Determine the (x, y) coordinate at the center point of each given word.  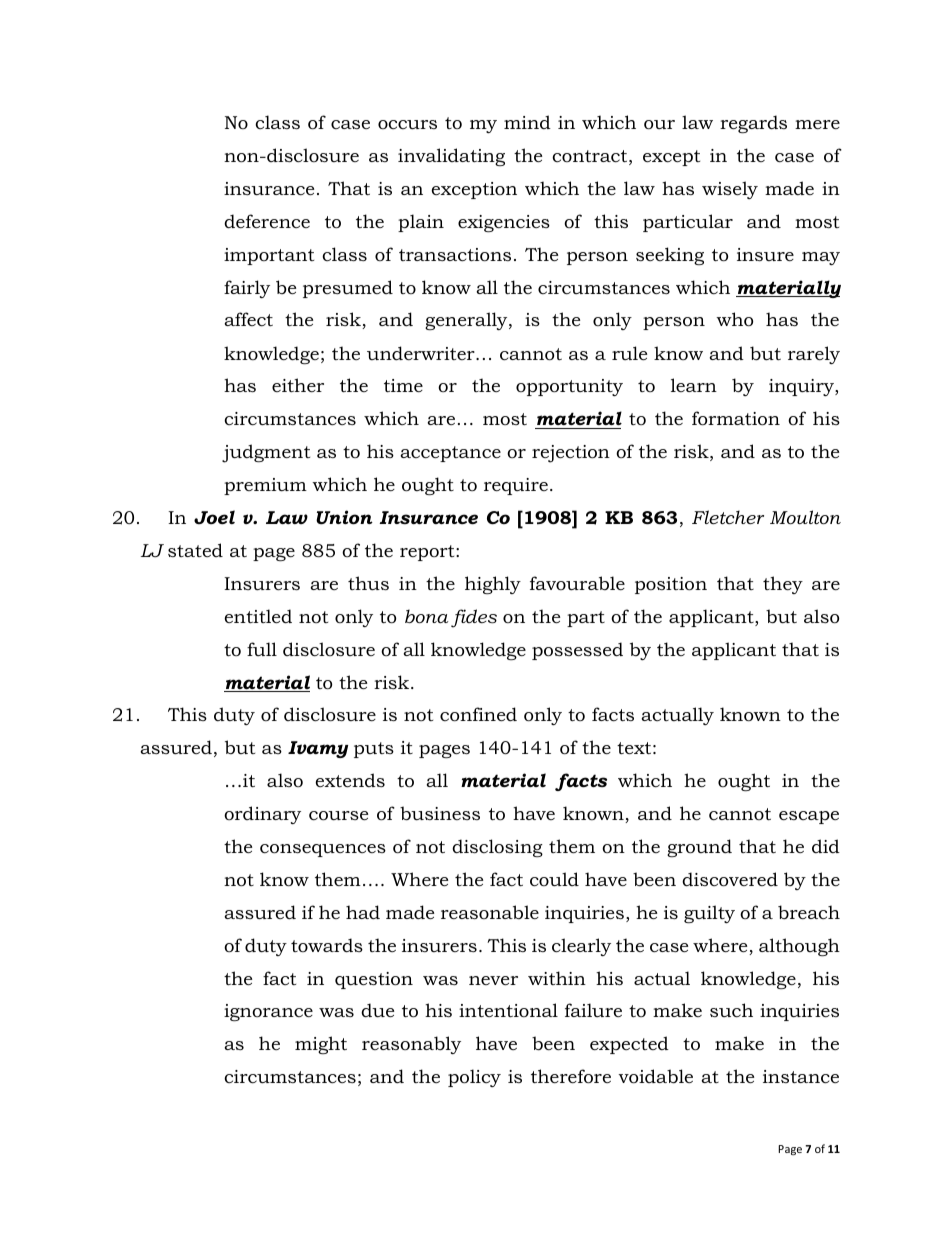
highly (493, 585)
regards (753, 124)
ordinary (262, 815)
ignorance (268, 1012)
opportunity (569, 387)
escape (809, 817)
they (783, 585)
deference (267, 221)
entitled (258, 616)
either (298, 385)
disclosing (497, 848)
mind (527, 122)
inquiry (802, 387)
